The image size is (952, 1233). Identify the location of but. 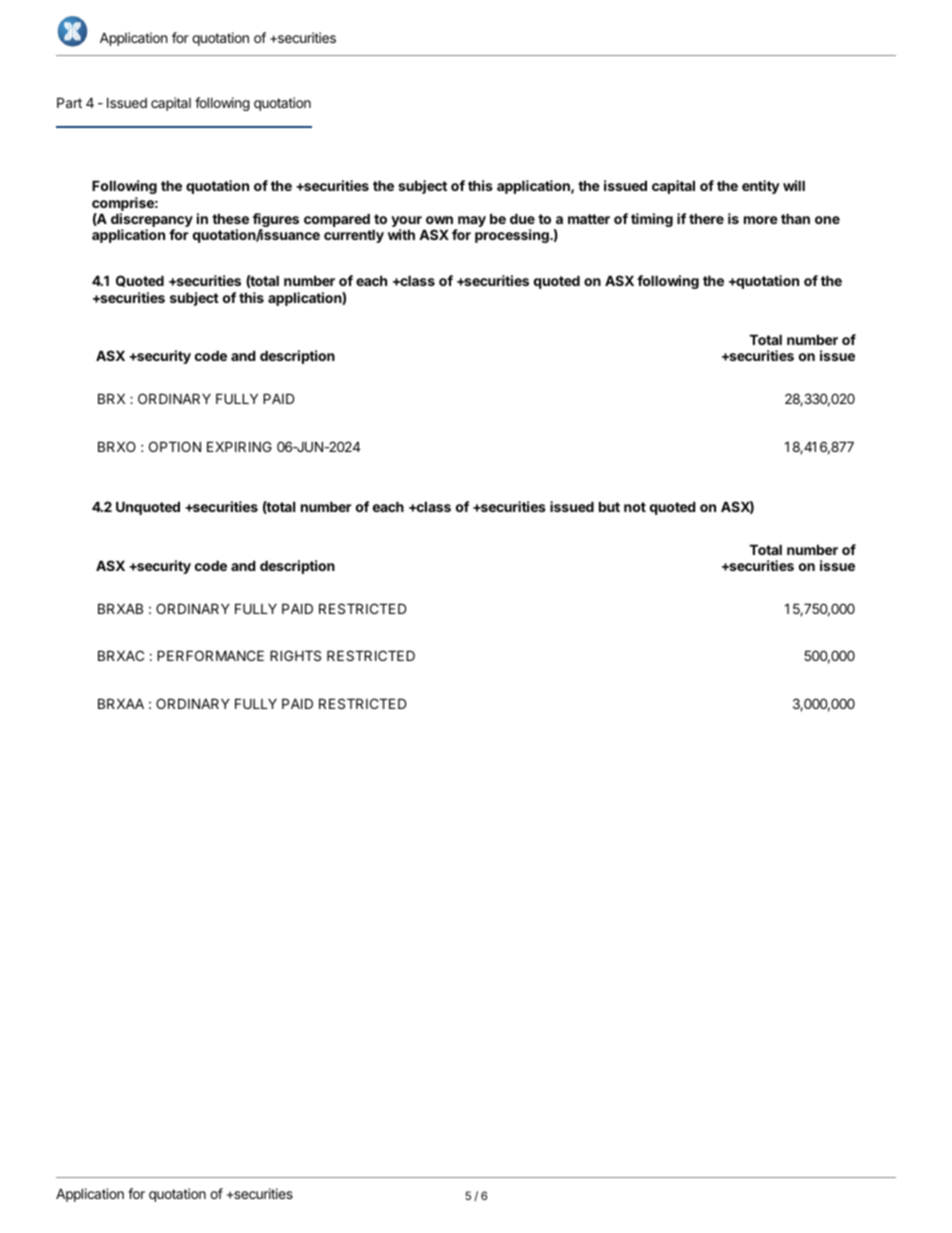
(609, 506).
